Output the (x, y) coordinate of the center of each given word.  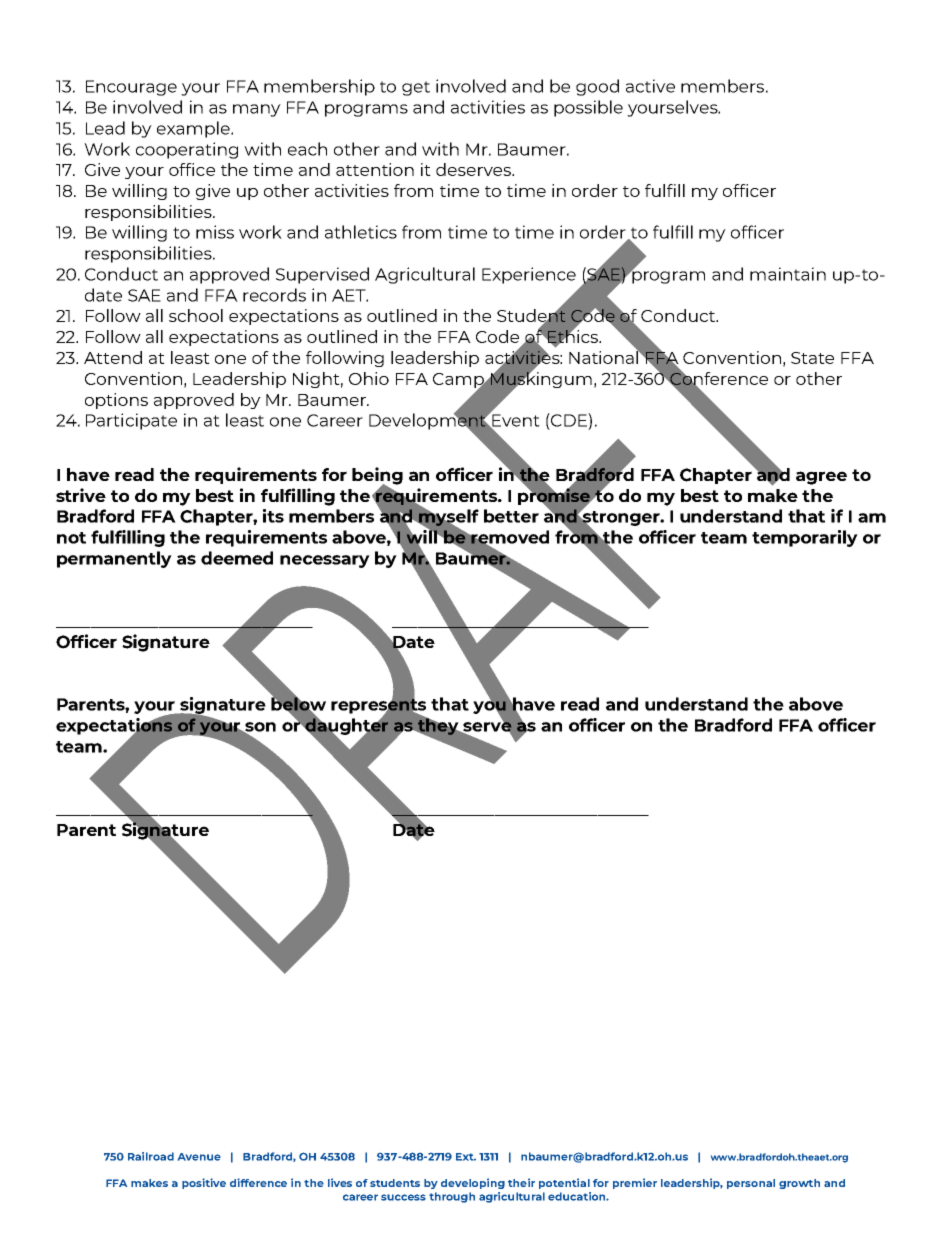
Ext (466, 1157)
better (511, 516)
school (196, 315)
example (194, 129)
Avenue (199, 1157)
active (650, 86)
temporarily (805, 538)
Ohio (369, 378)
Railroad (151, 1156)
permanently (114, 559)
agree (821, 478)
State (812, 358)
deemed (237, 558)
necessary (325, 561)
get (416, 88)
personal (751, 1184)
